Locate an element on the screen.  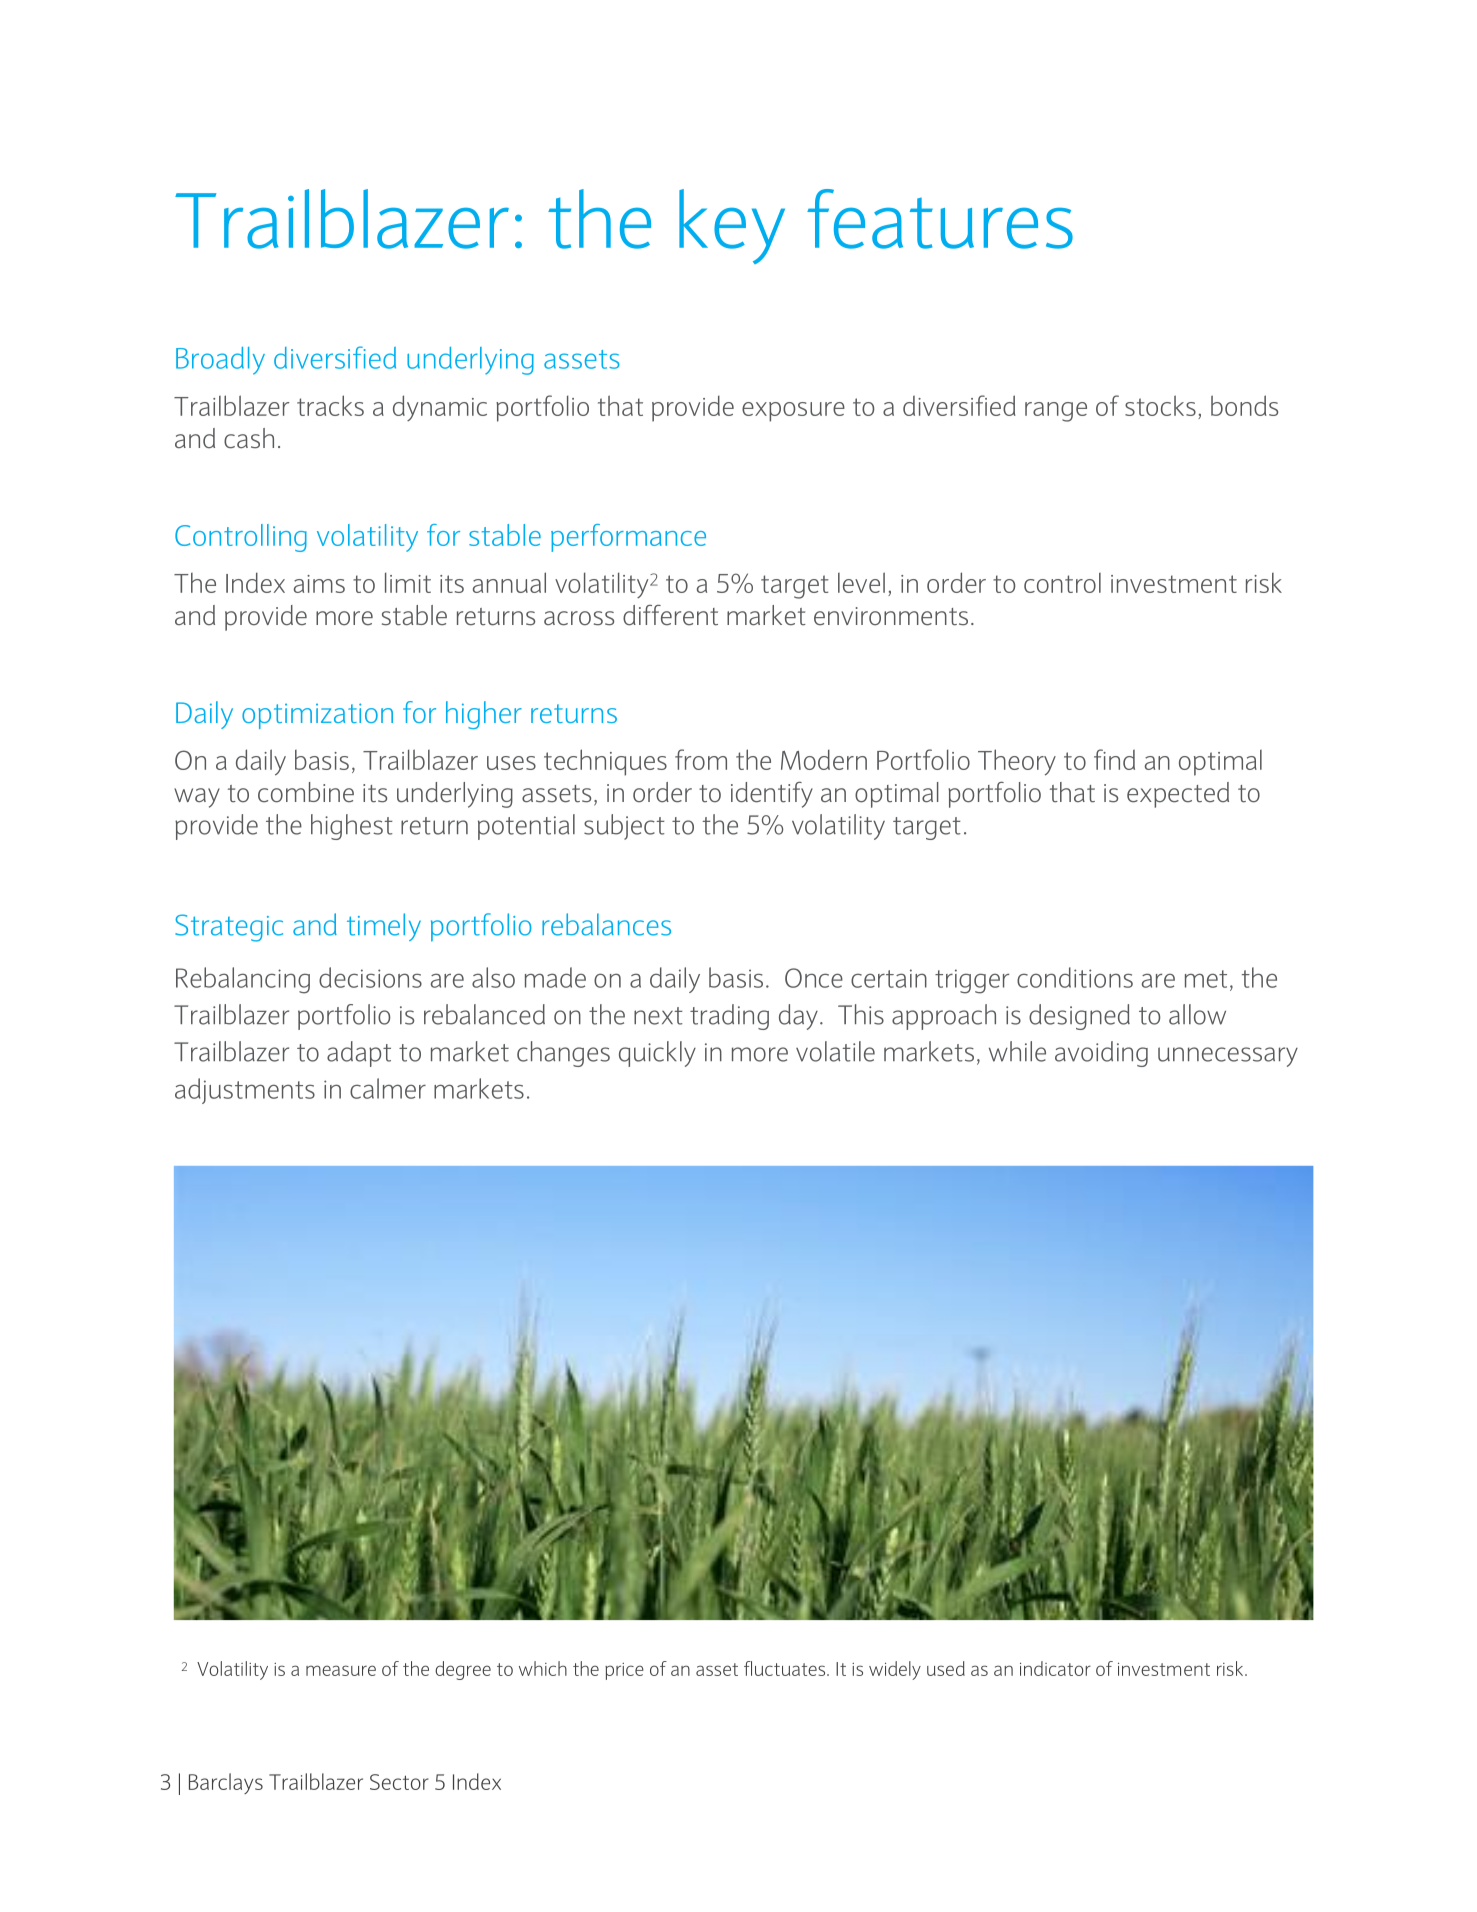
indicator is located at coordinates (1055, 1668).
